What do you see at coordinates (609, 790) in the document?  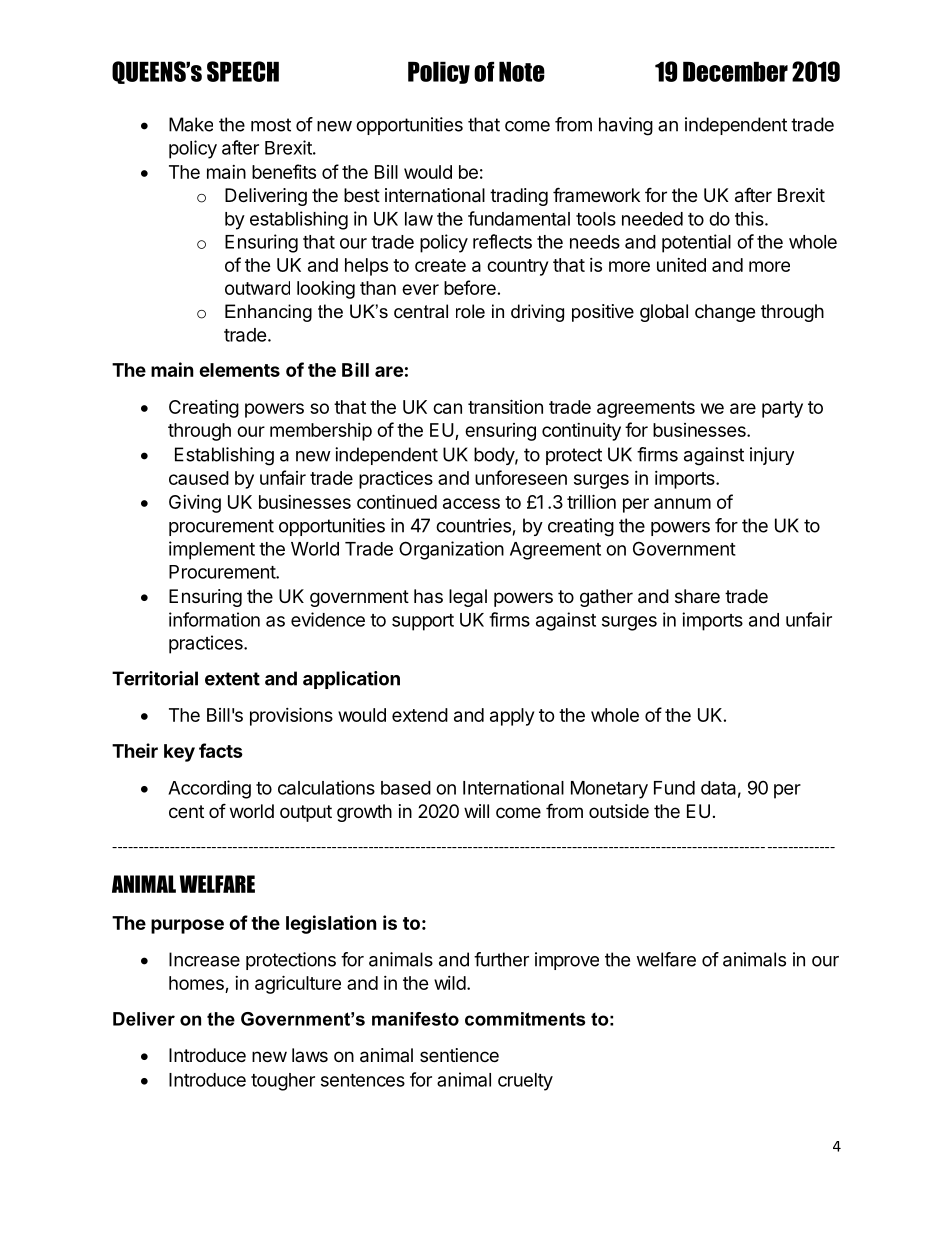 I see `Monetary` at bounding box center [609, 790].
